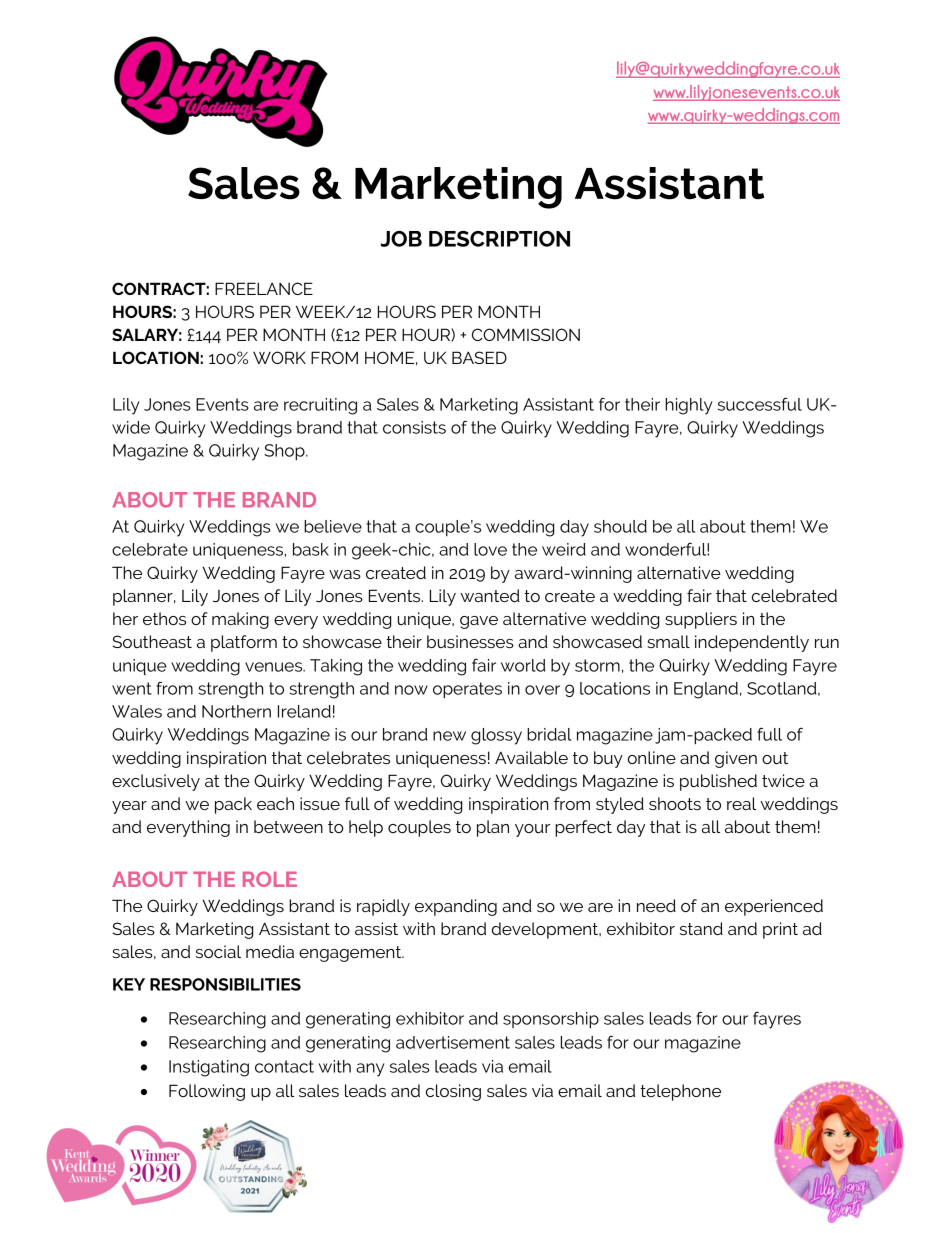  I want to click on advertisement, so click(453, 1042).
